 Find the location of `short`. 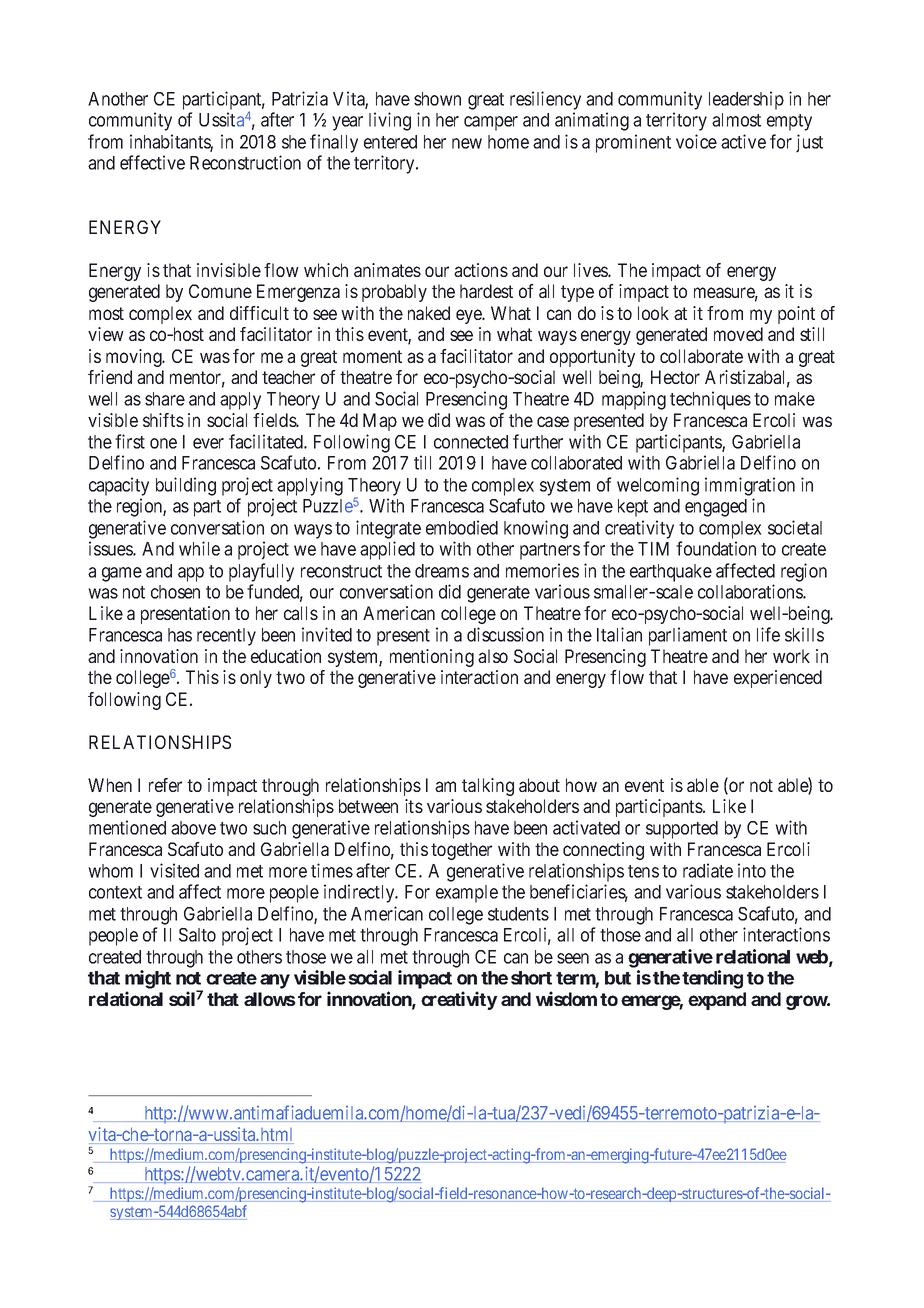

short is located at coordinates (531, 978).
